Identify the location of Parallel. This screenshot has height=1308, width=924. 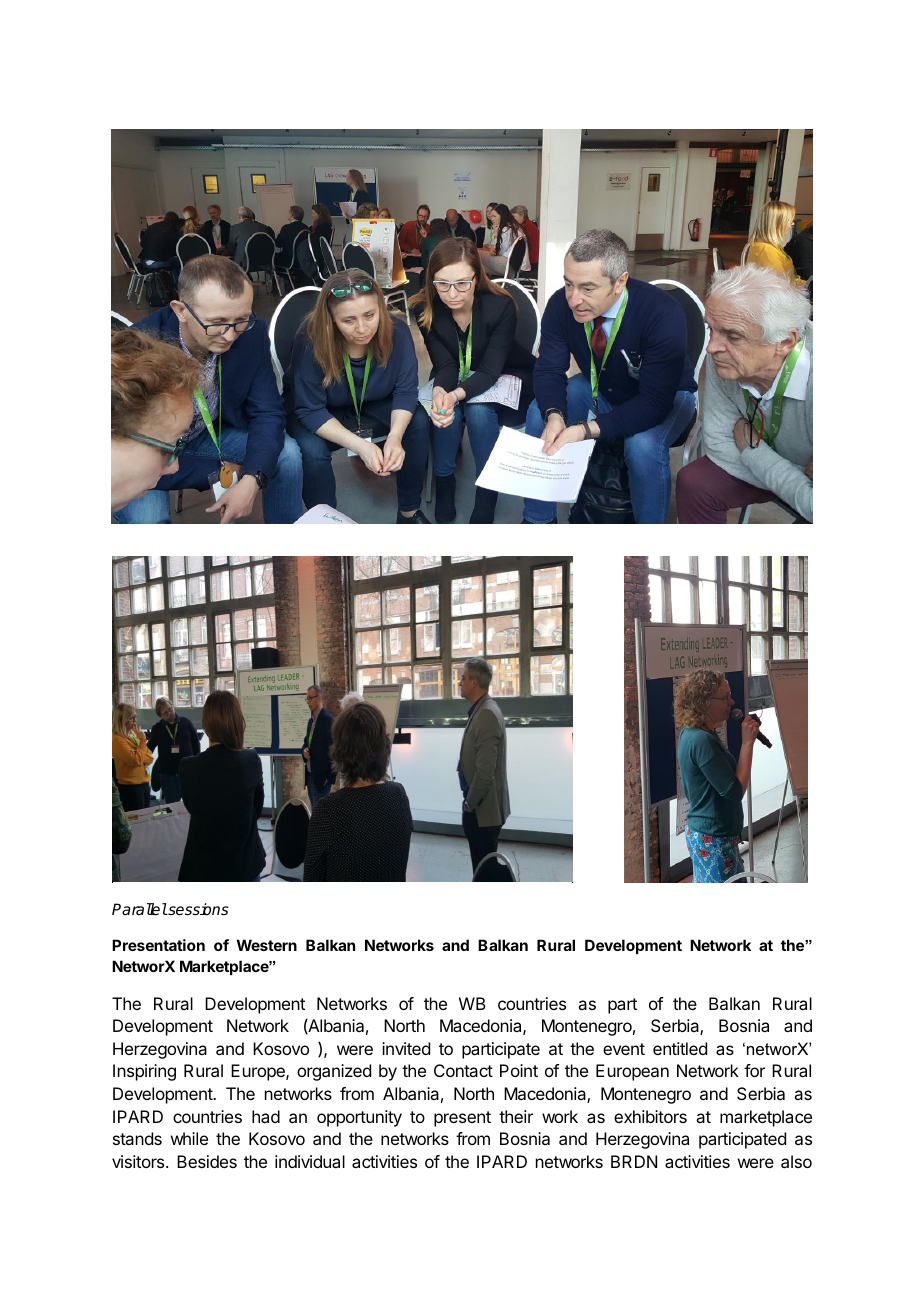
(139, 909).
